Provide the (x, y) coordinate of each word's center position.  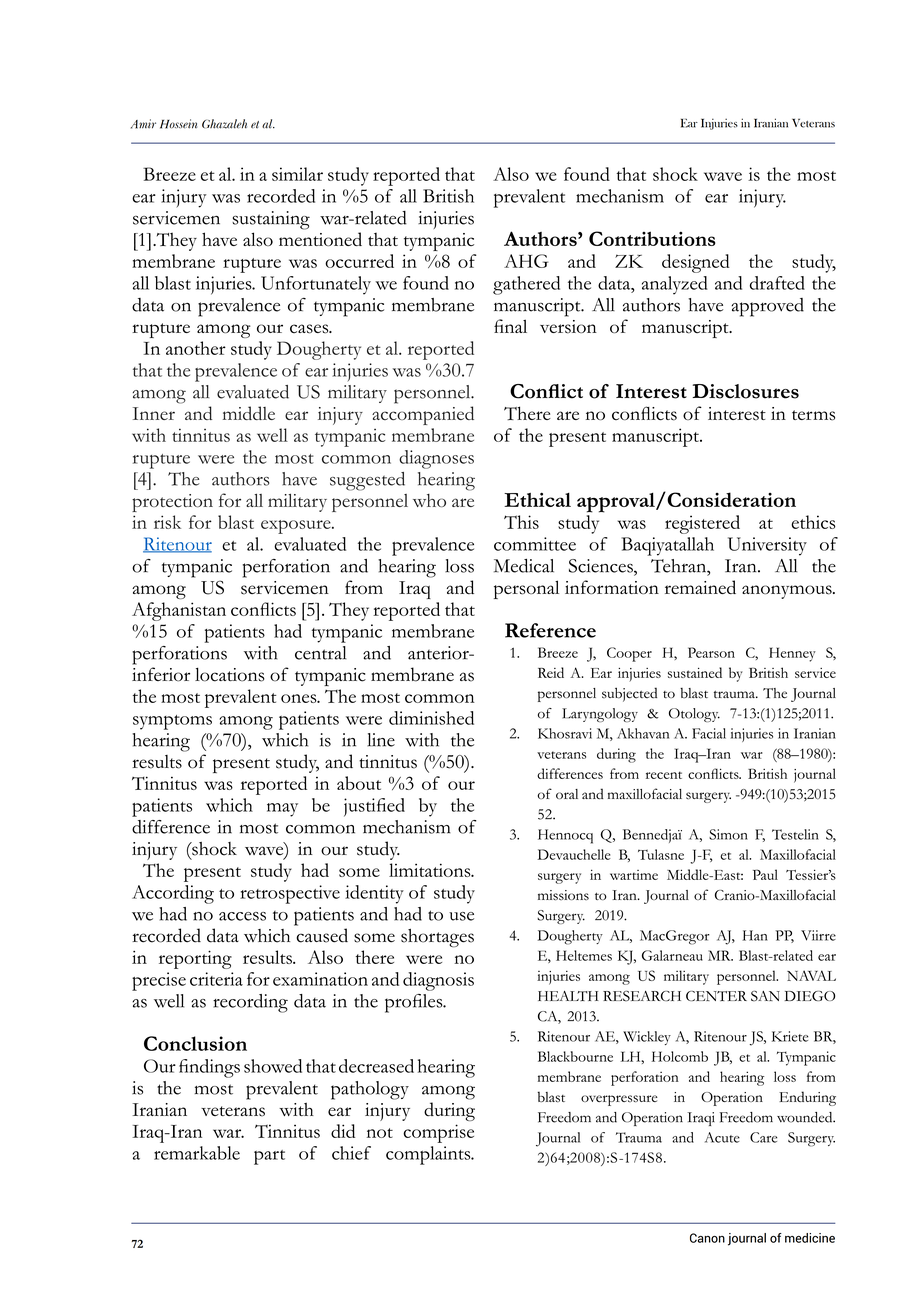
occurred (359, 261)
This (521, 522)
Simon (728, 834)
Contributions (652, 238)
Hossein (178, 124)
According (173, 894)
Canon (707, 1238)
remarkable (197, 1153)
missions (563, 895)
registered (702, 524)
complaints (429, 1155)
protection (172, 503)
